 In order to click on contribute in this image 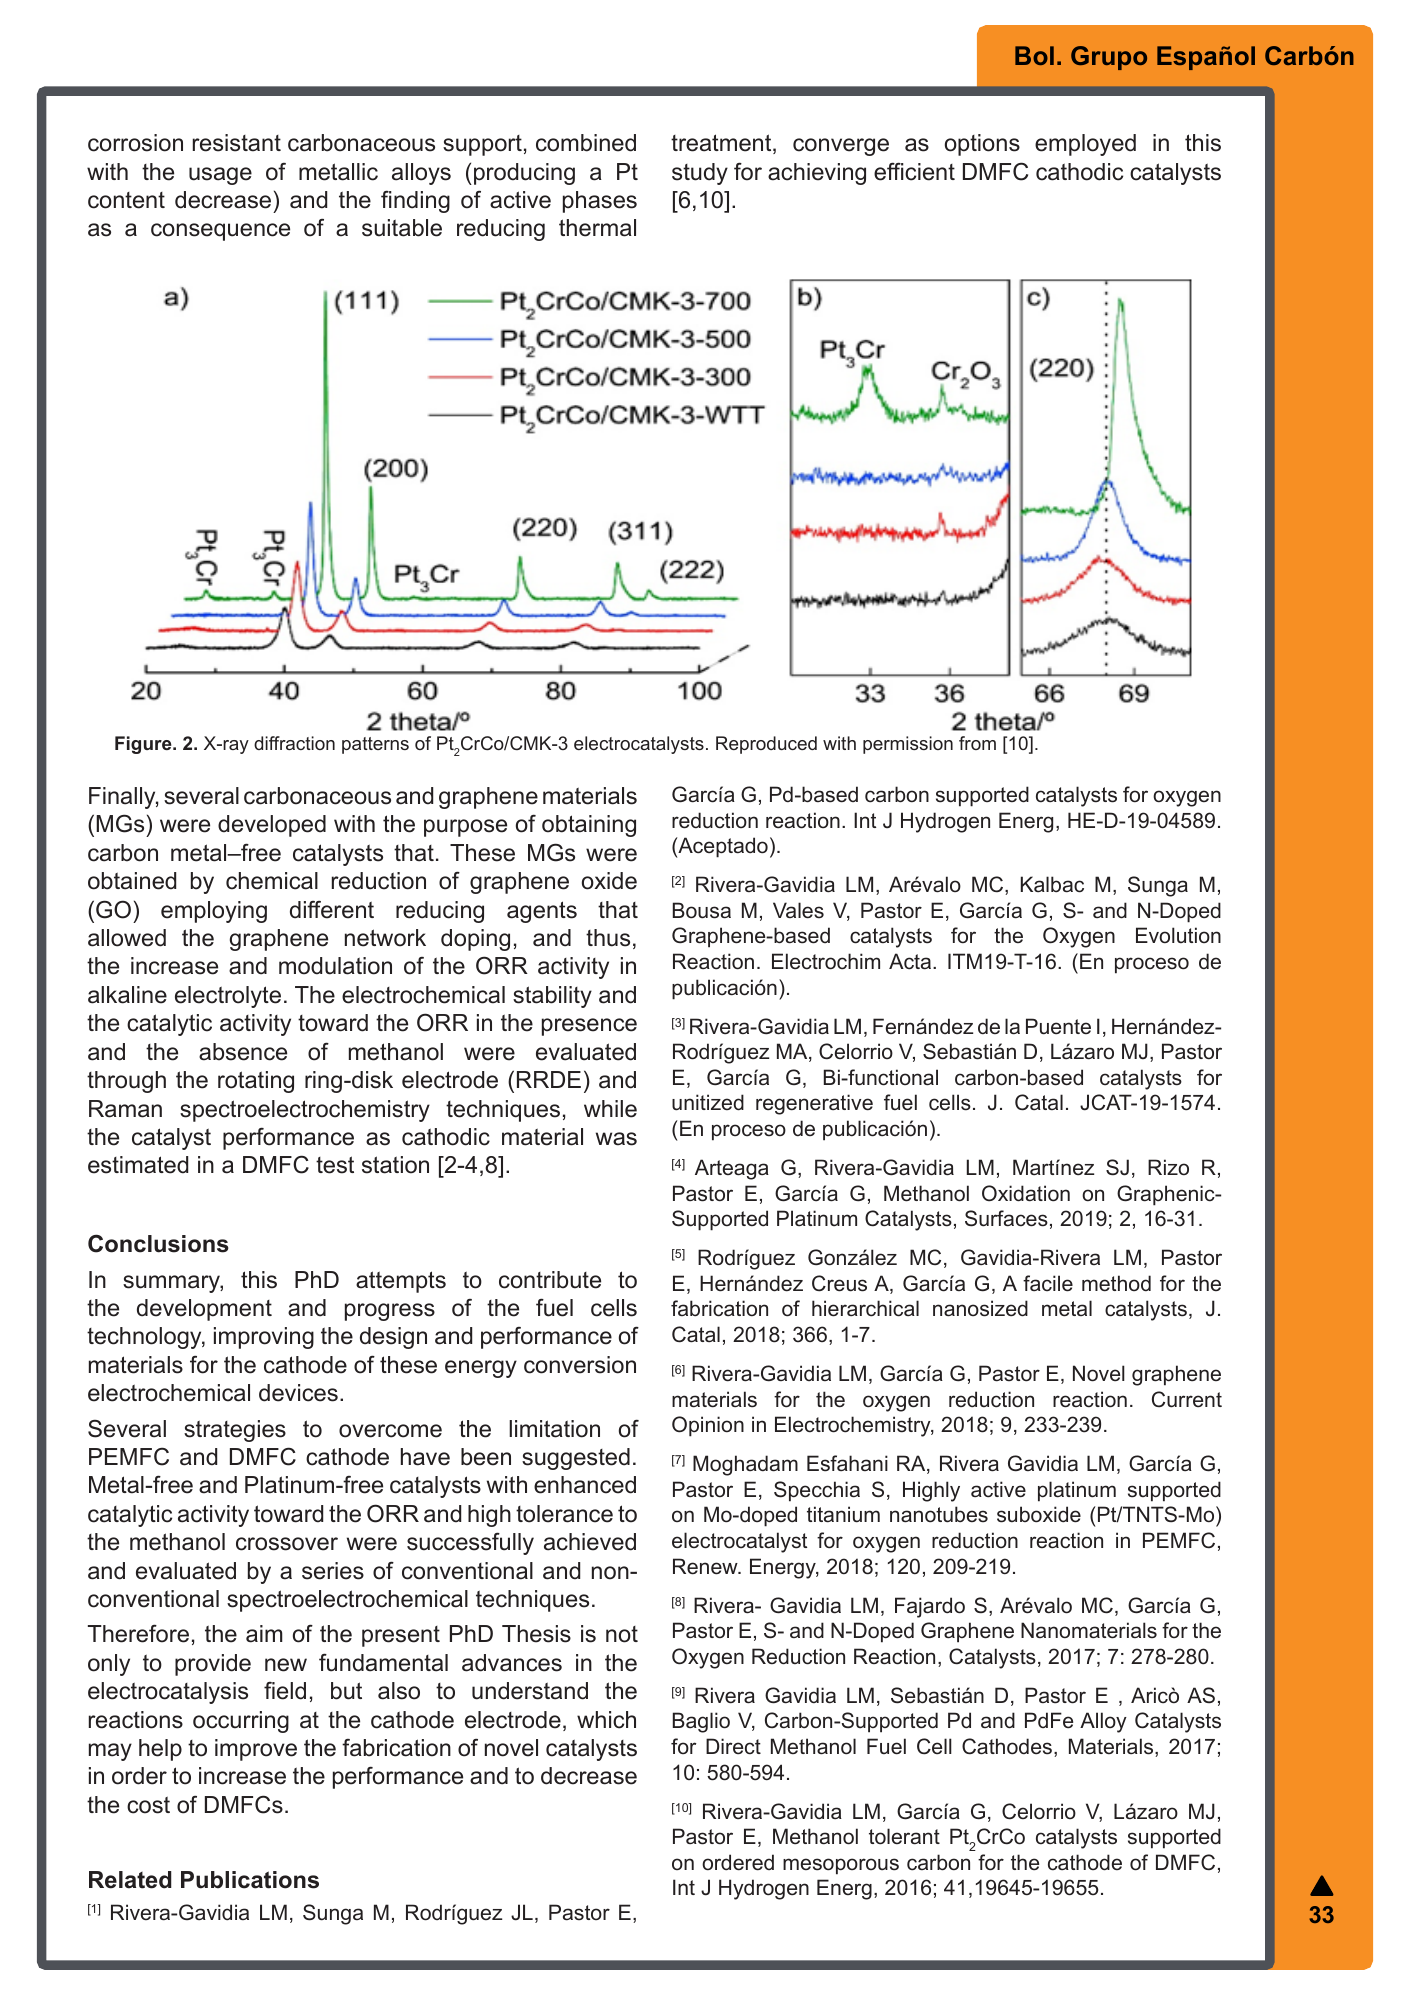, I will do `click(550, 1280)`.
